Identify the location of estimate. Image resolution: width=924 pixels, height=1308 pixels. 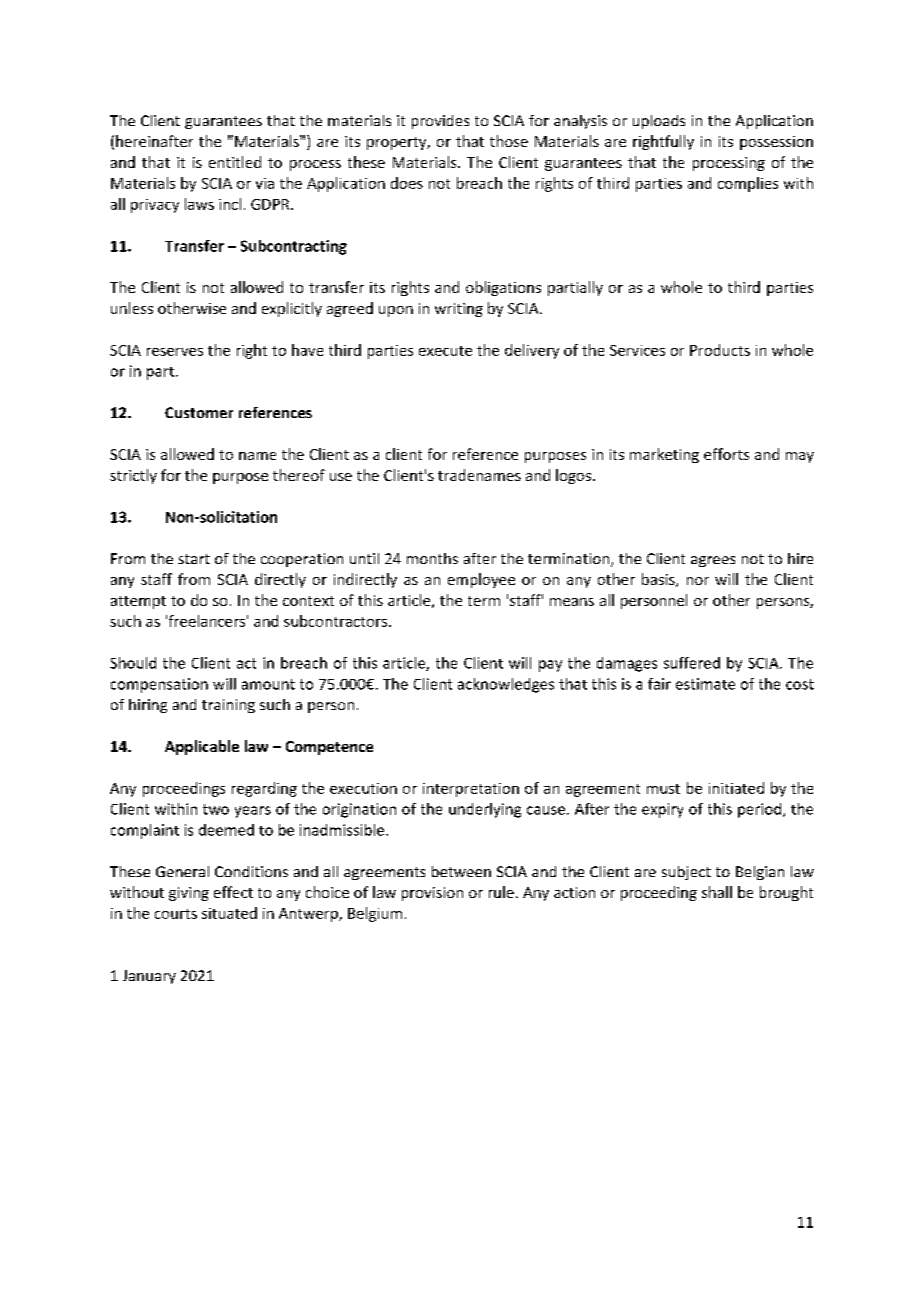
(705, 684).
